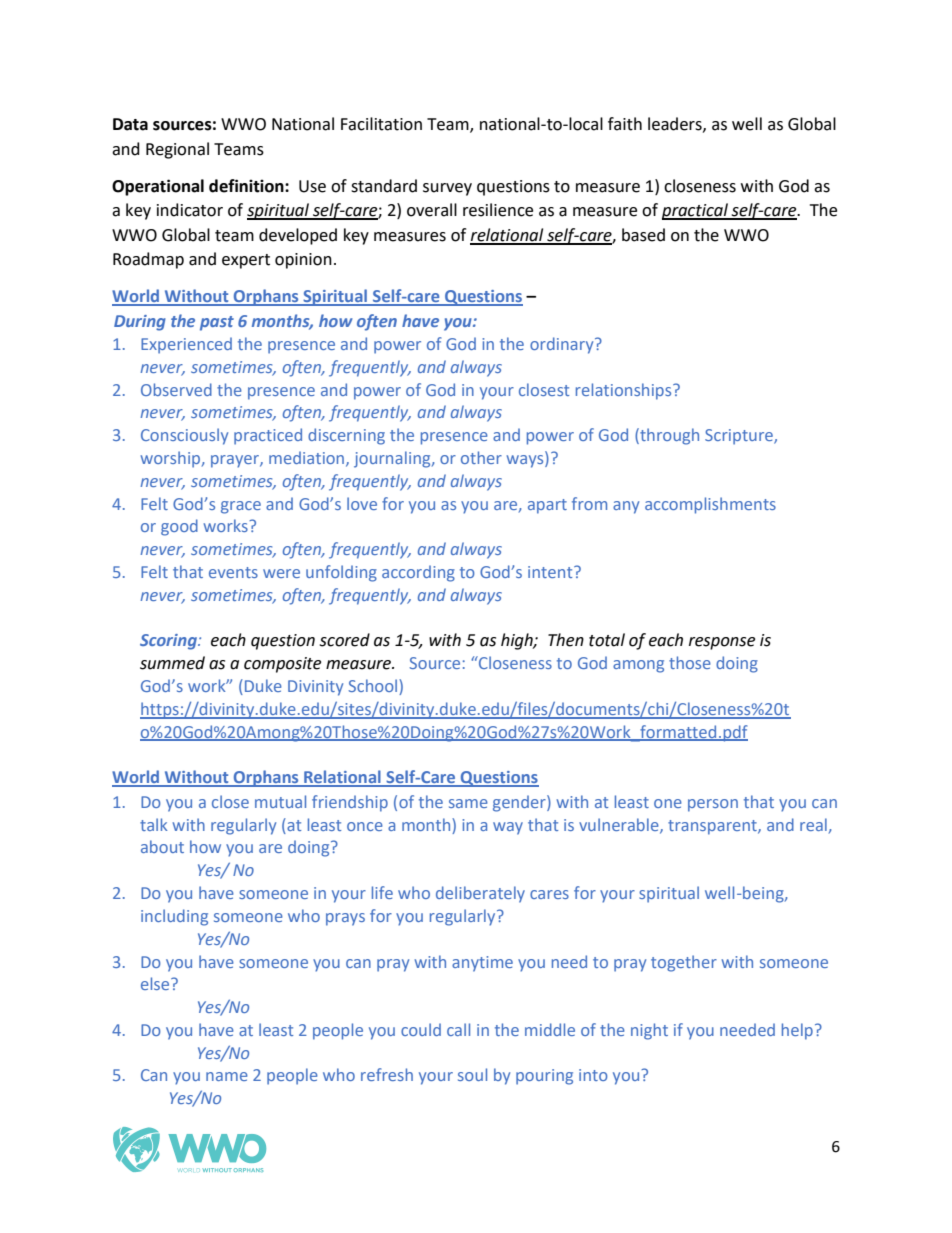 The width and height of the screenshot is (952, 1233). Describe the element at coordinates (797, 1031) in the screenshot. I see `help` at that location.
